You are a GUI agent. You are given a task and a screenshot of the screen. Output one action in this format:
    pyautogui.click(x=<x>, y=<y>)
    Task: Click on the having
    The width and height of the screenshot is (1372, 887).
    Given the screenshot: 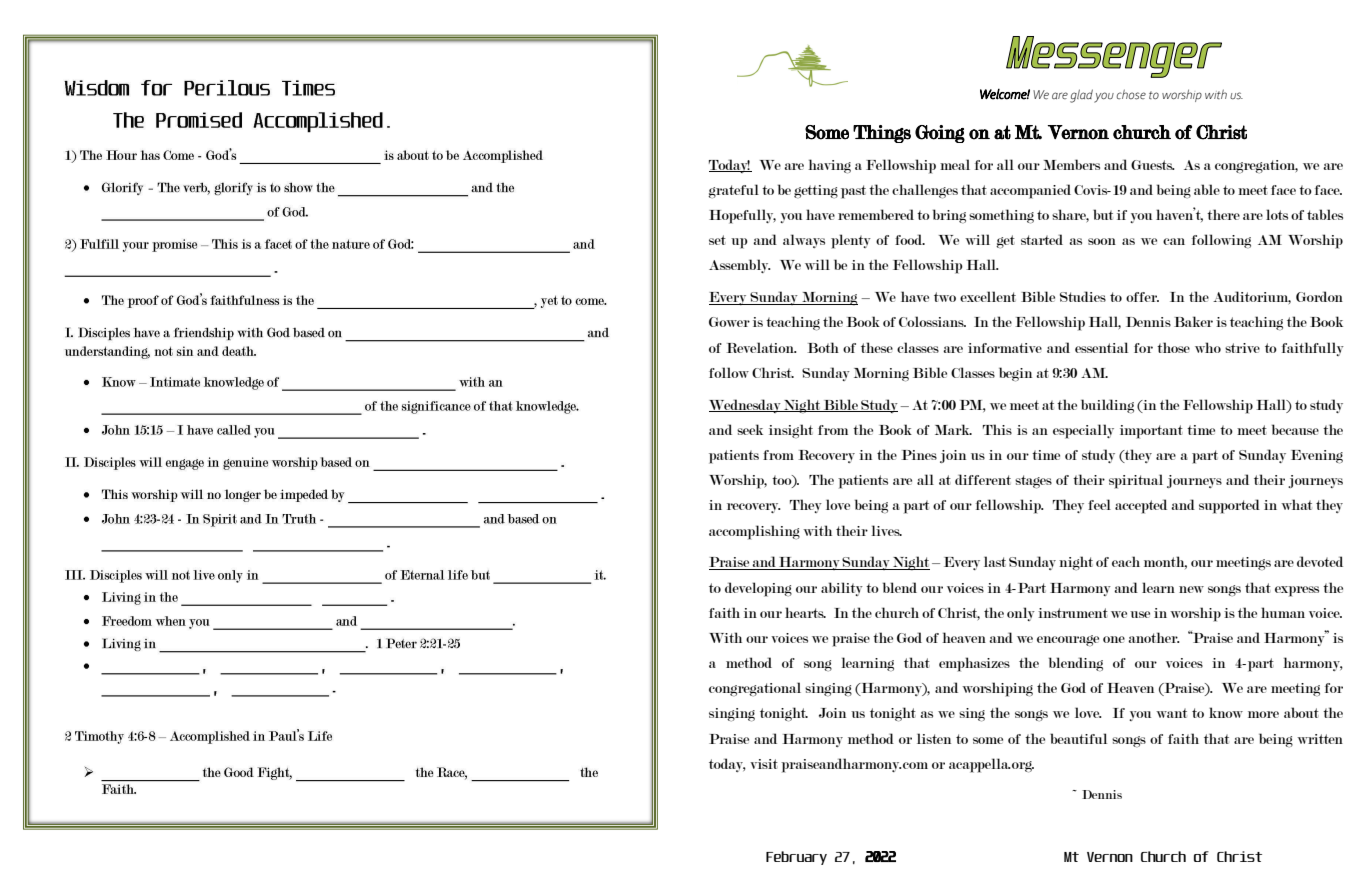 What is the action you would take?
    pyautogui.click(x=829, y=166)
